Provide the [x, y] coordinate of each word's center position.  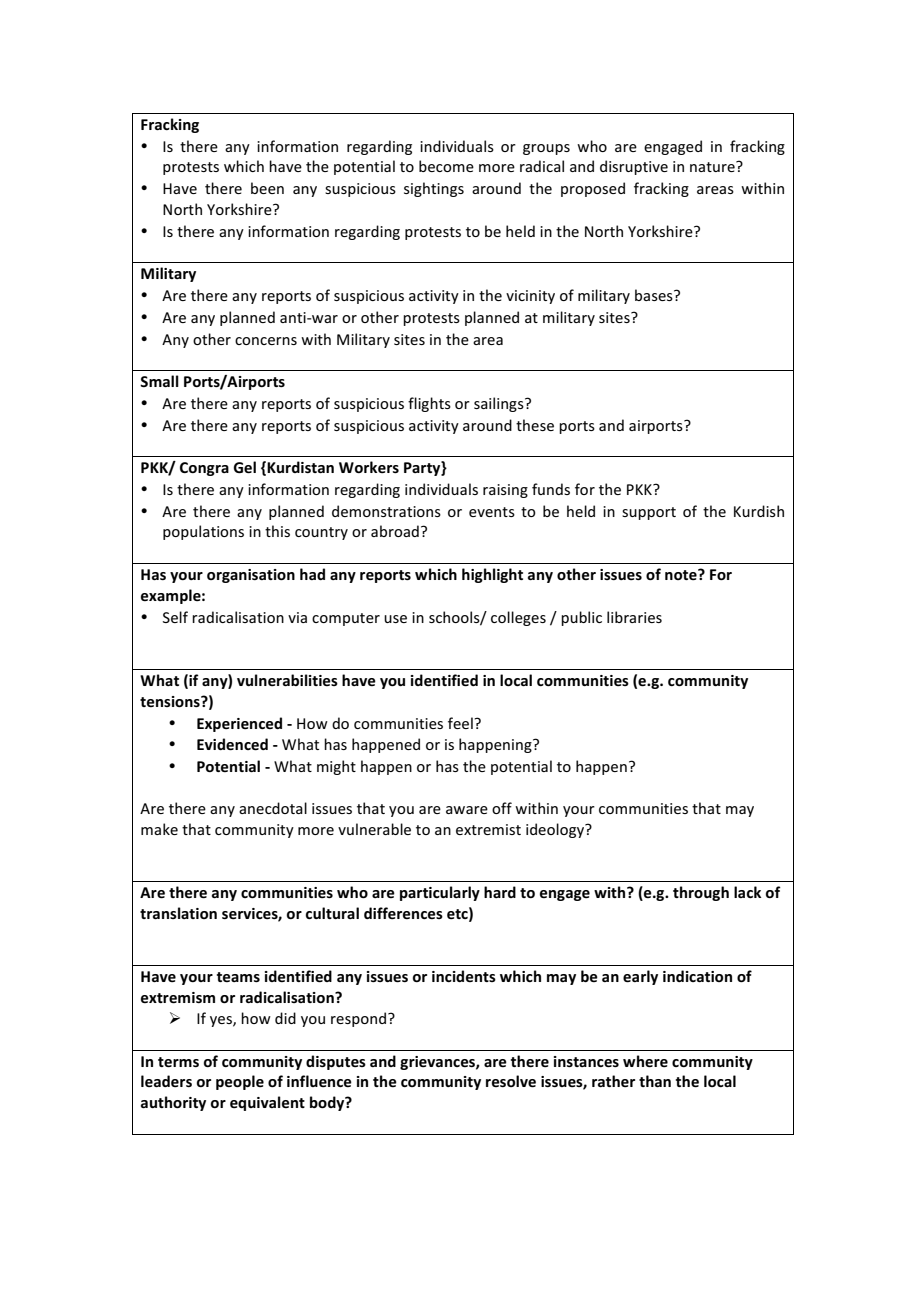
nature [713, 166]
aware [467, 810]
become [446, 166]
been [267, 188]
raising [505, 491]
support [649, 513]
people [240, 1082]
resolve [511, 1081]
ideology [556, 830]
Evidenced [232, 744]
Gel [245, 467]
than [655, 1081]
